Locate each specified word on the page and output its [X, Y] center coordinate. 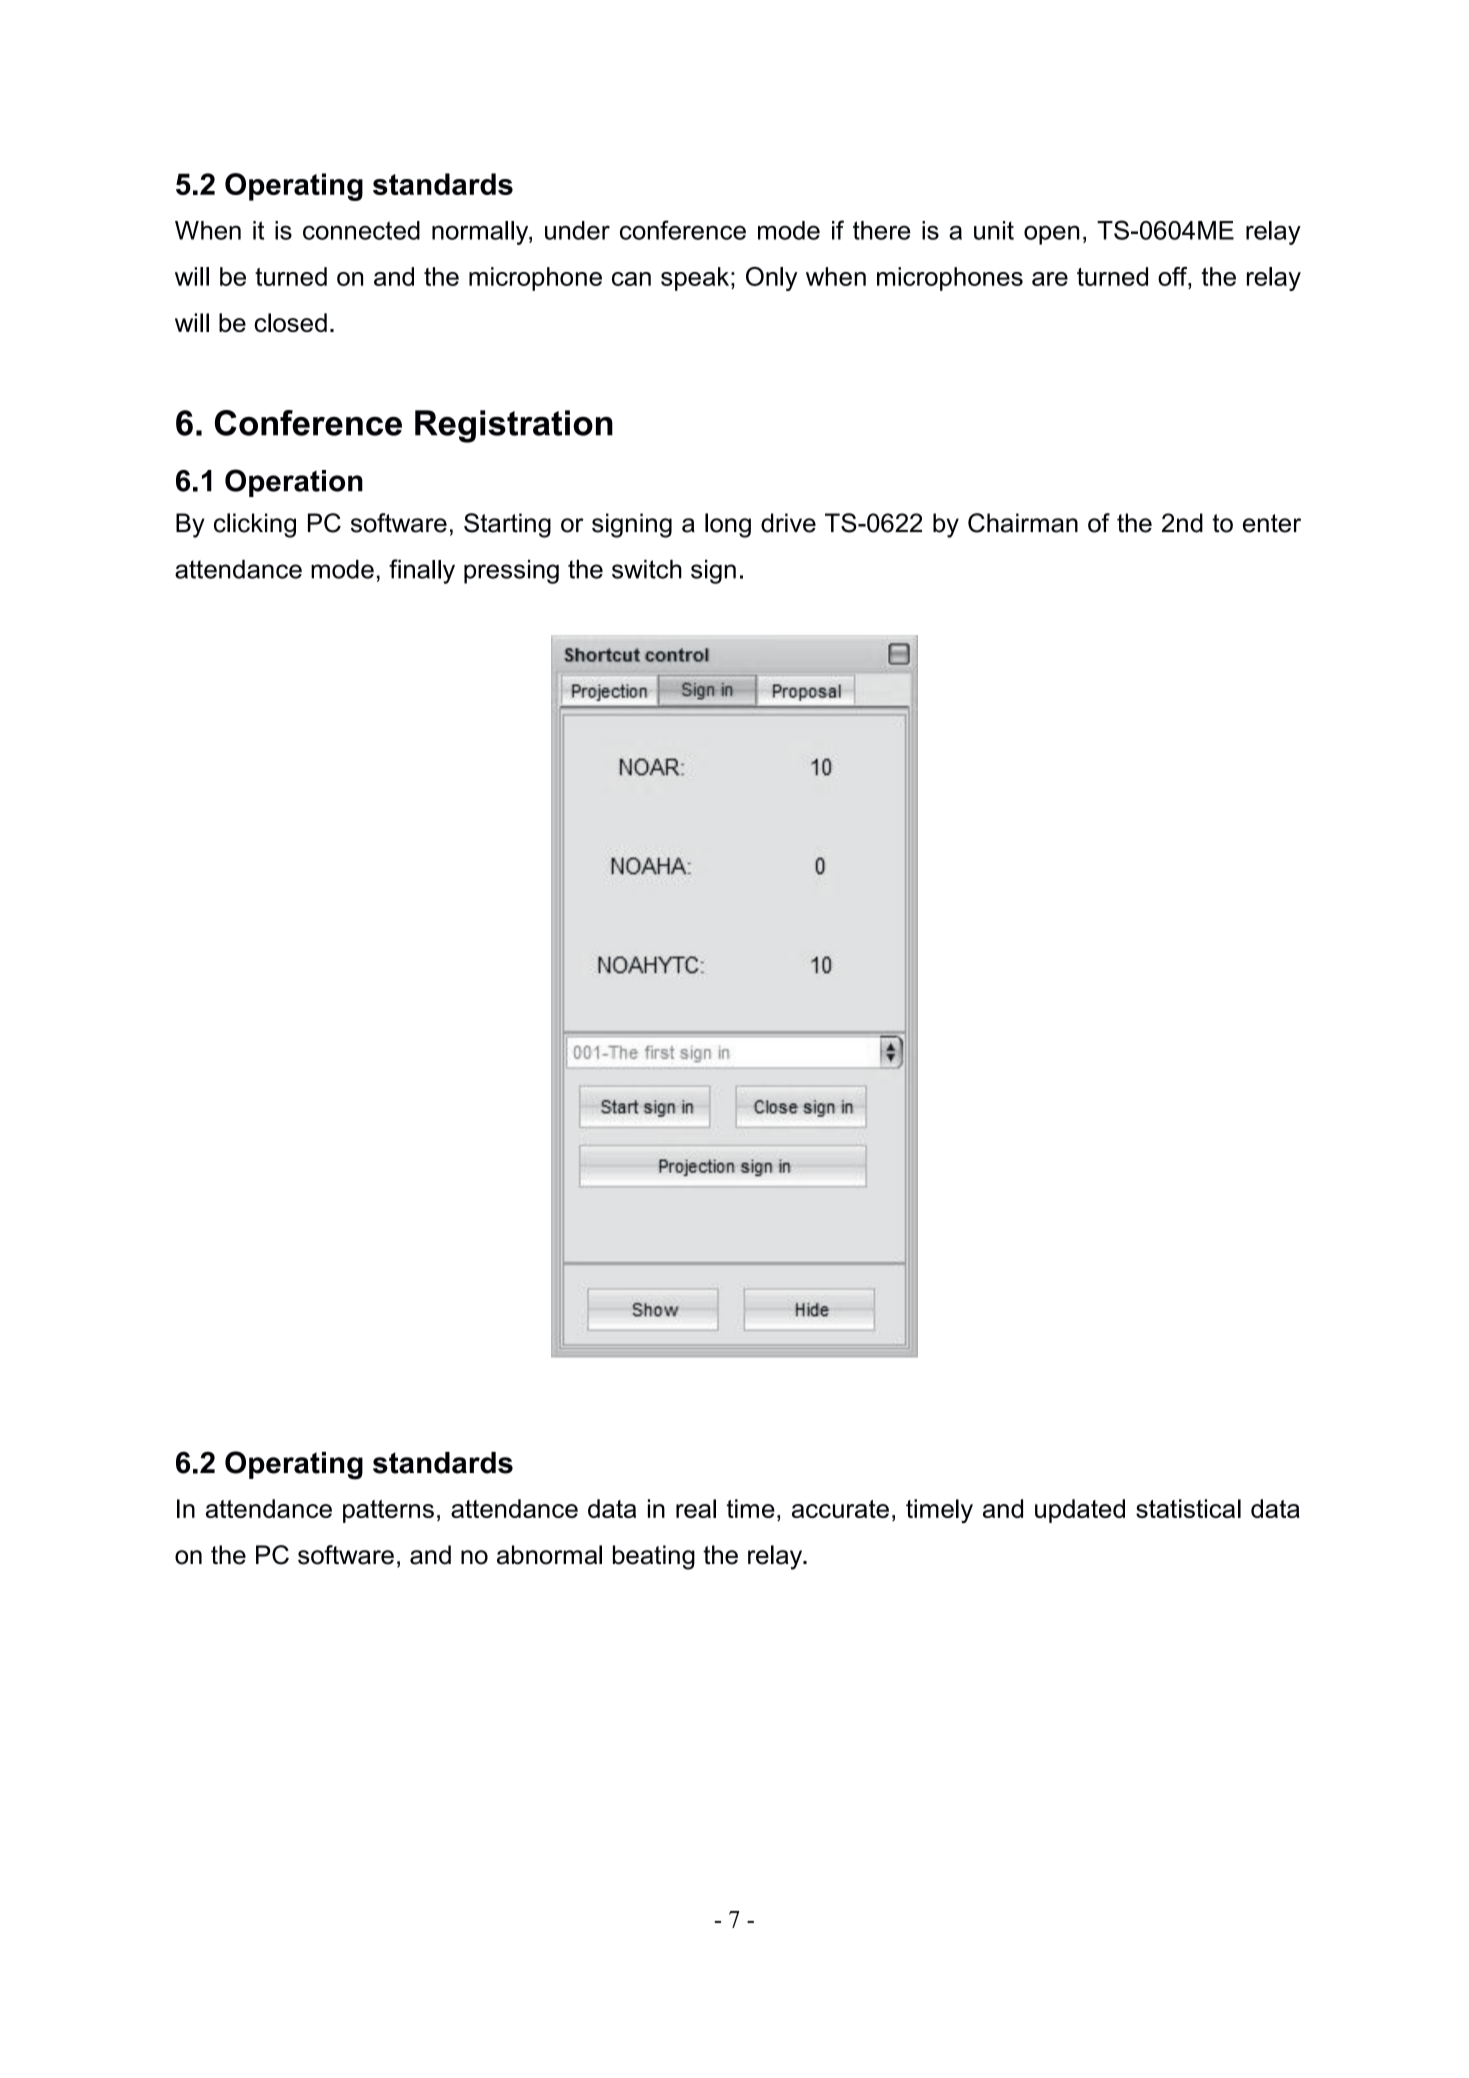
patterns [388, 1511]
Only [771, 279]
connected [361, 230]
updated [1080, 1511]
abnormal [549, 1555]
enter [1272, 523]
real [696, 1508]
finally [422, 571]
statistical [1188, 1508]
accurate [840, 1509]
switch [647, 569]
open [1051, 235]
